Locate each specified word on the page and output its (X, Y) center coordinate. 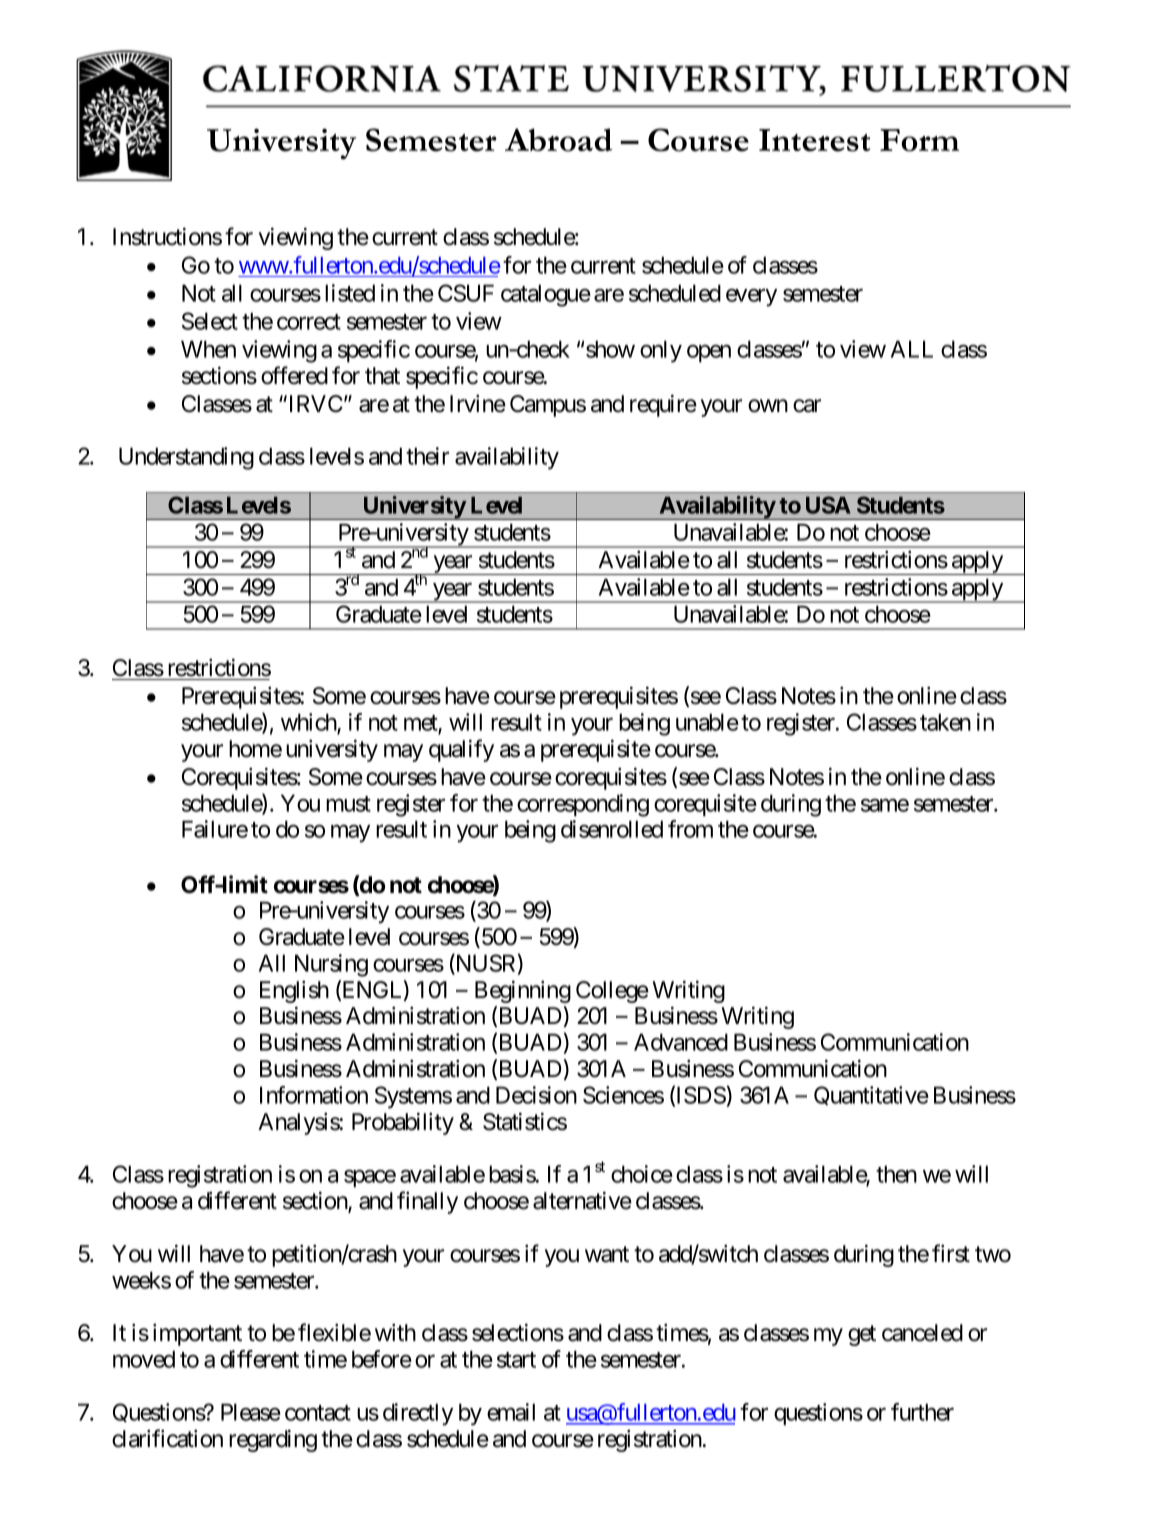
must (348, 804)
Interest (814, 140)
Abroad (558, 140)
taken (945, 722)
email (511, 1412)
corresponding (583, 805)
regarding (273, 1440)
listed (350, 293)
